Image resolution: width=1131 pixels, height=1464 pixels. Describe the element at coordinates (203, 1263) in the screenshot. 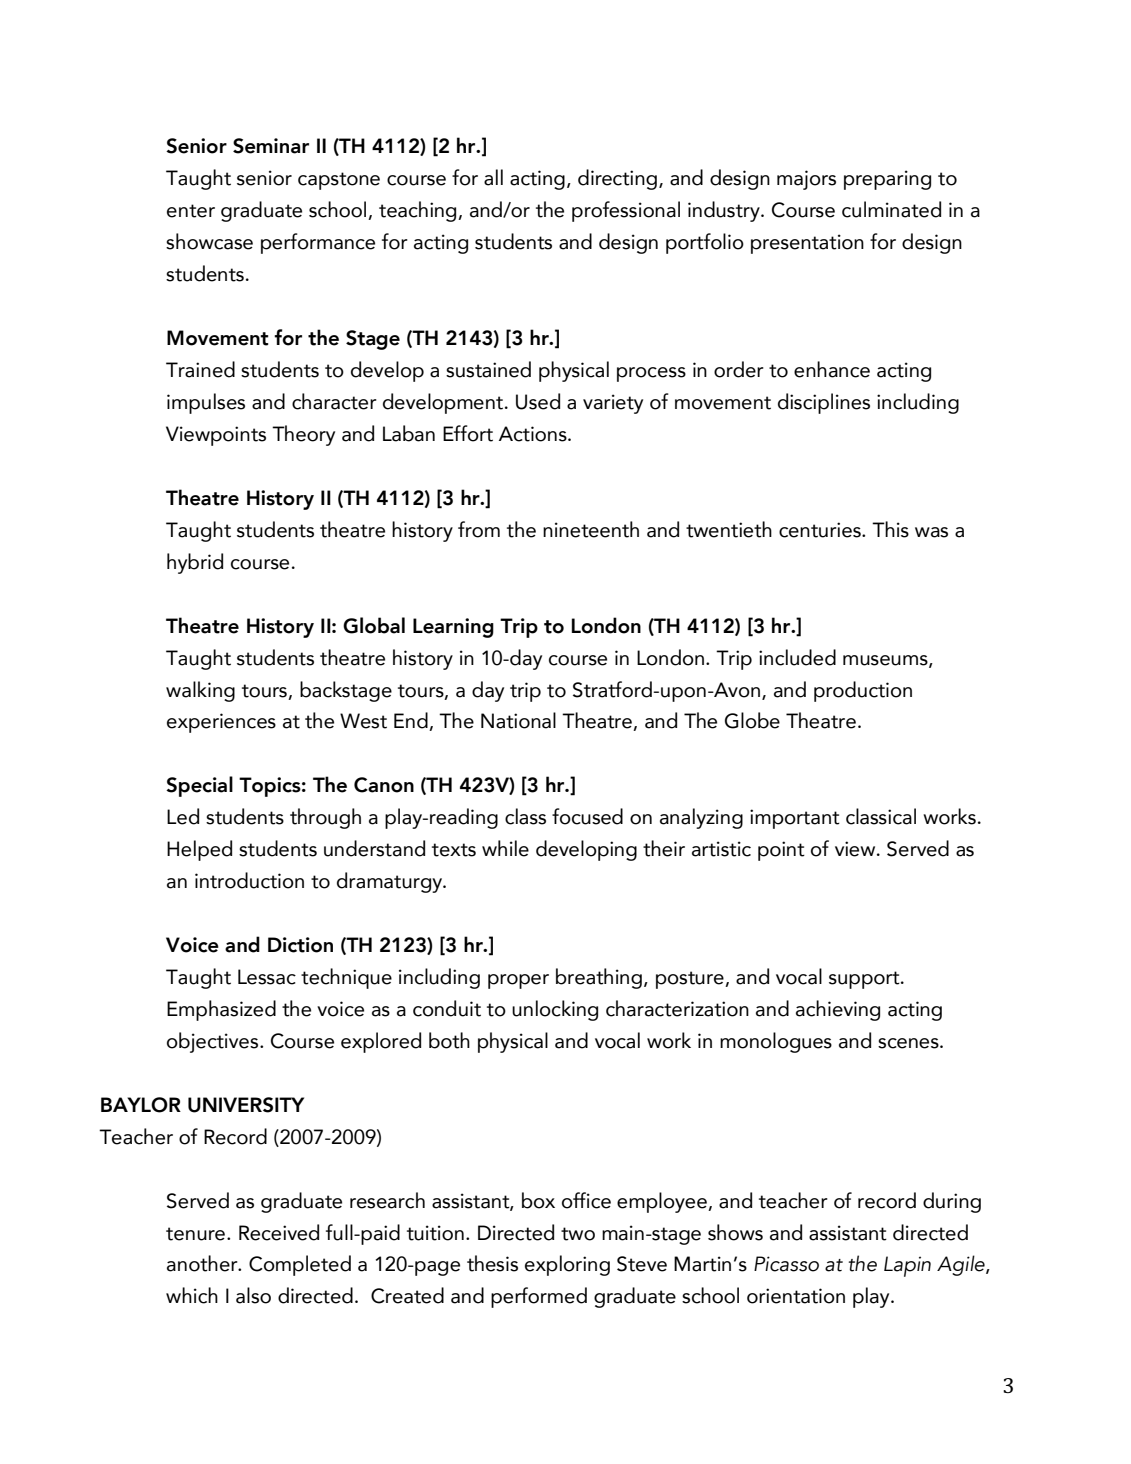

I see `another` at that location.
